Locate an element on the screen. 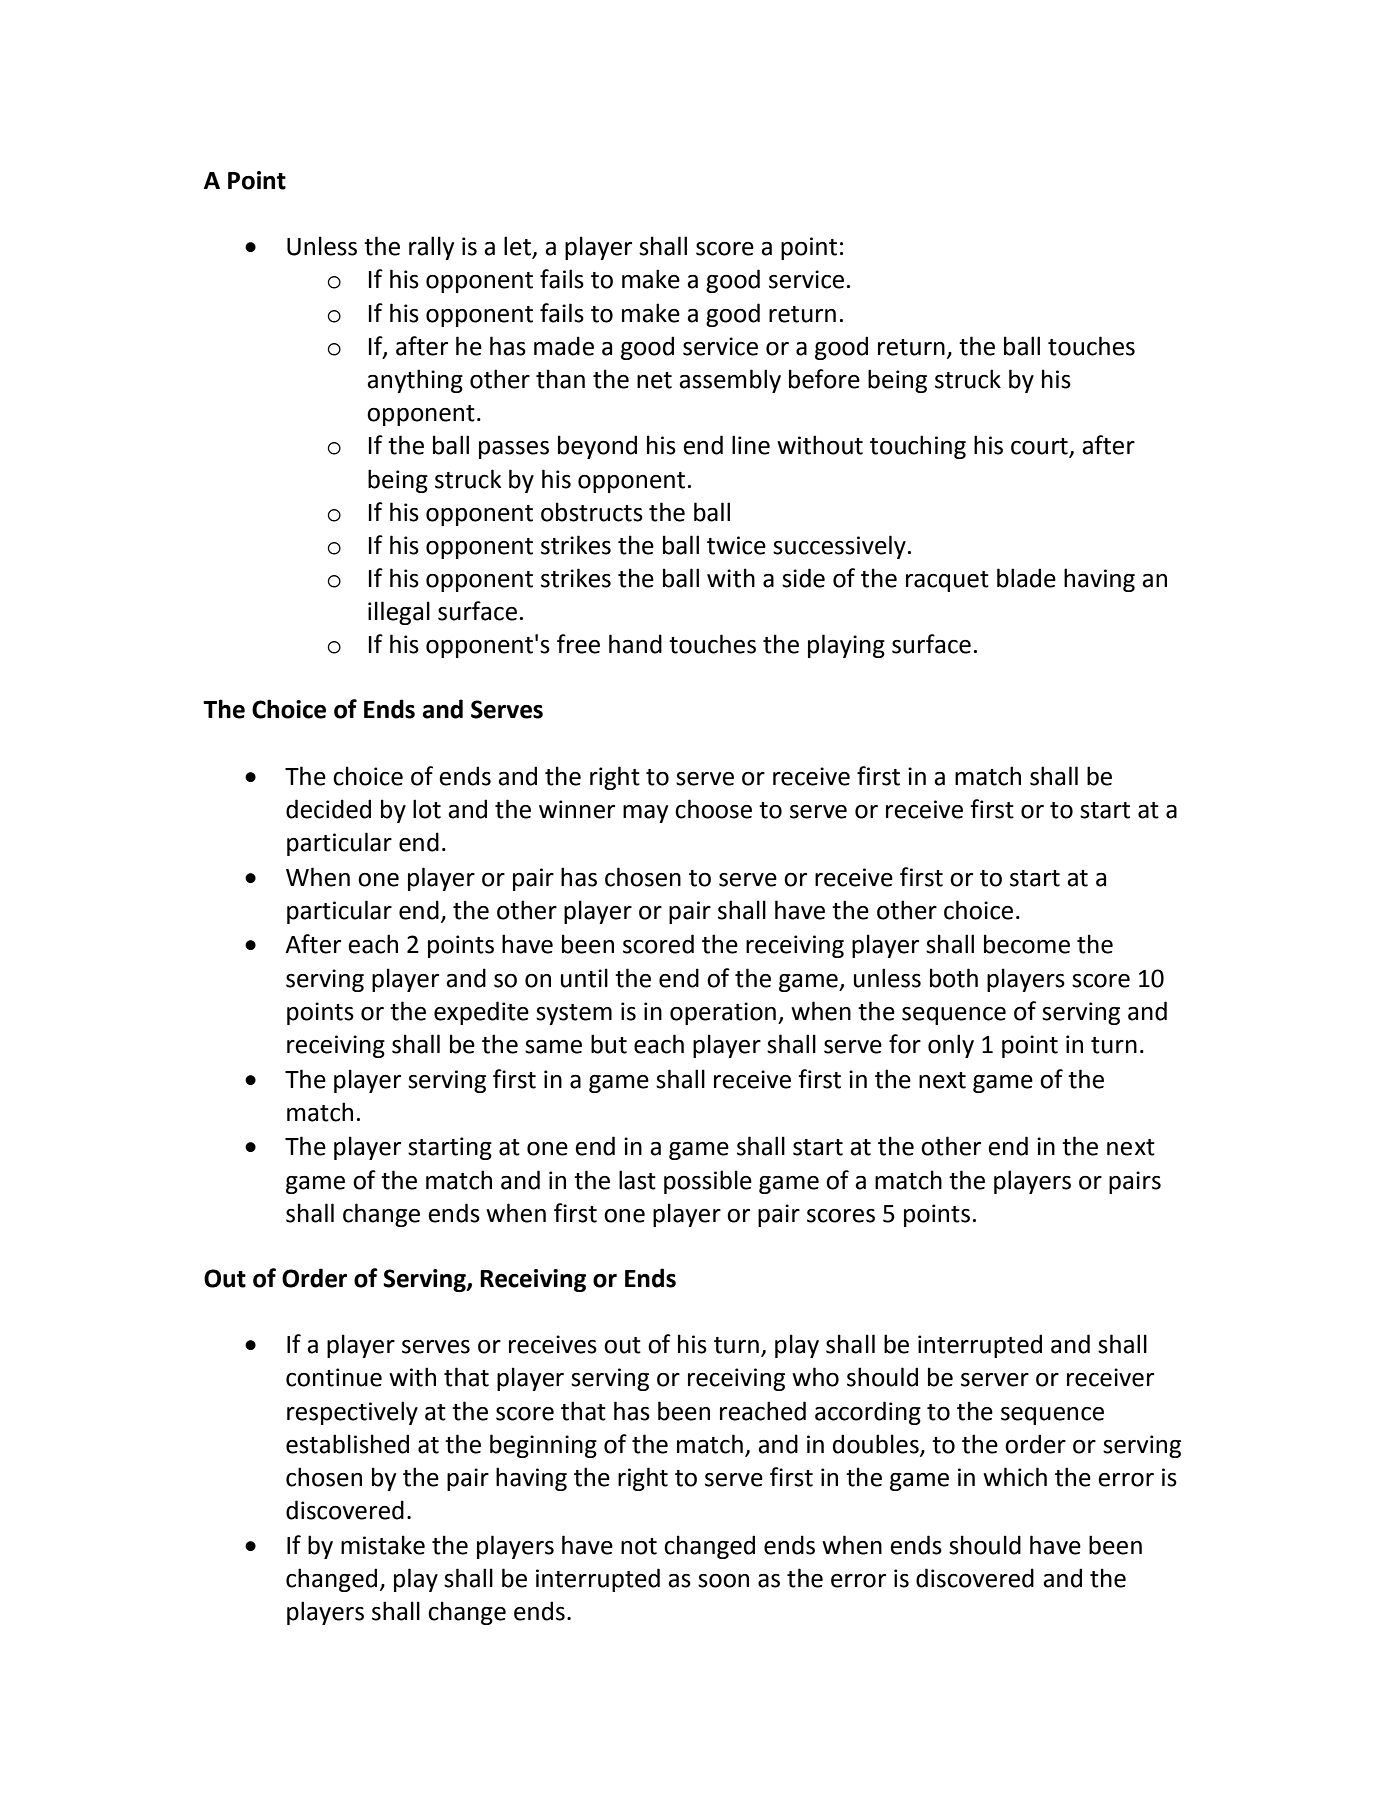 The height and width of the screenshot is (1794, 1386). expedite is located at coordinates (481, 1013).
